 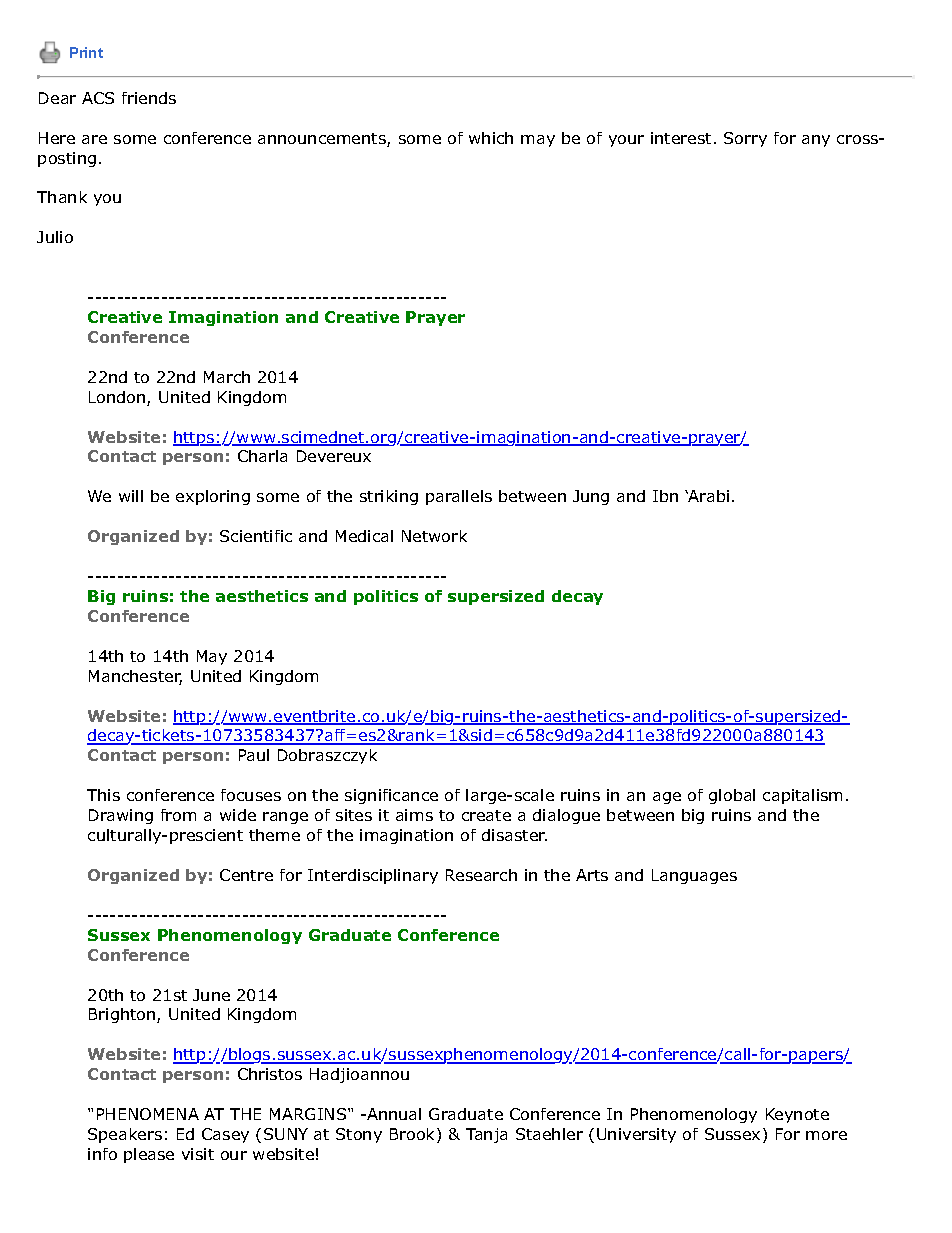 What do you see at coordinates (434, 536) in the page?
I see `Network` at bounding box center [434, 536].
